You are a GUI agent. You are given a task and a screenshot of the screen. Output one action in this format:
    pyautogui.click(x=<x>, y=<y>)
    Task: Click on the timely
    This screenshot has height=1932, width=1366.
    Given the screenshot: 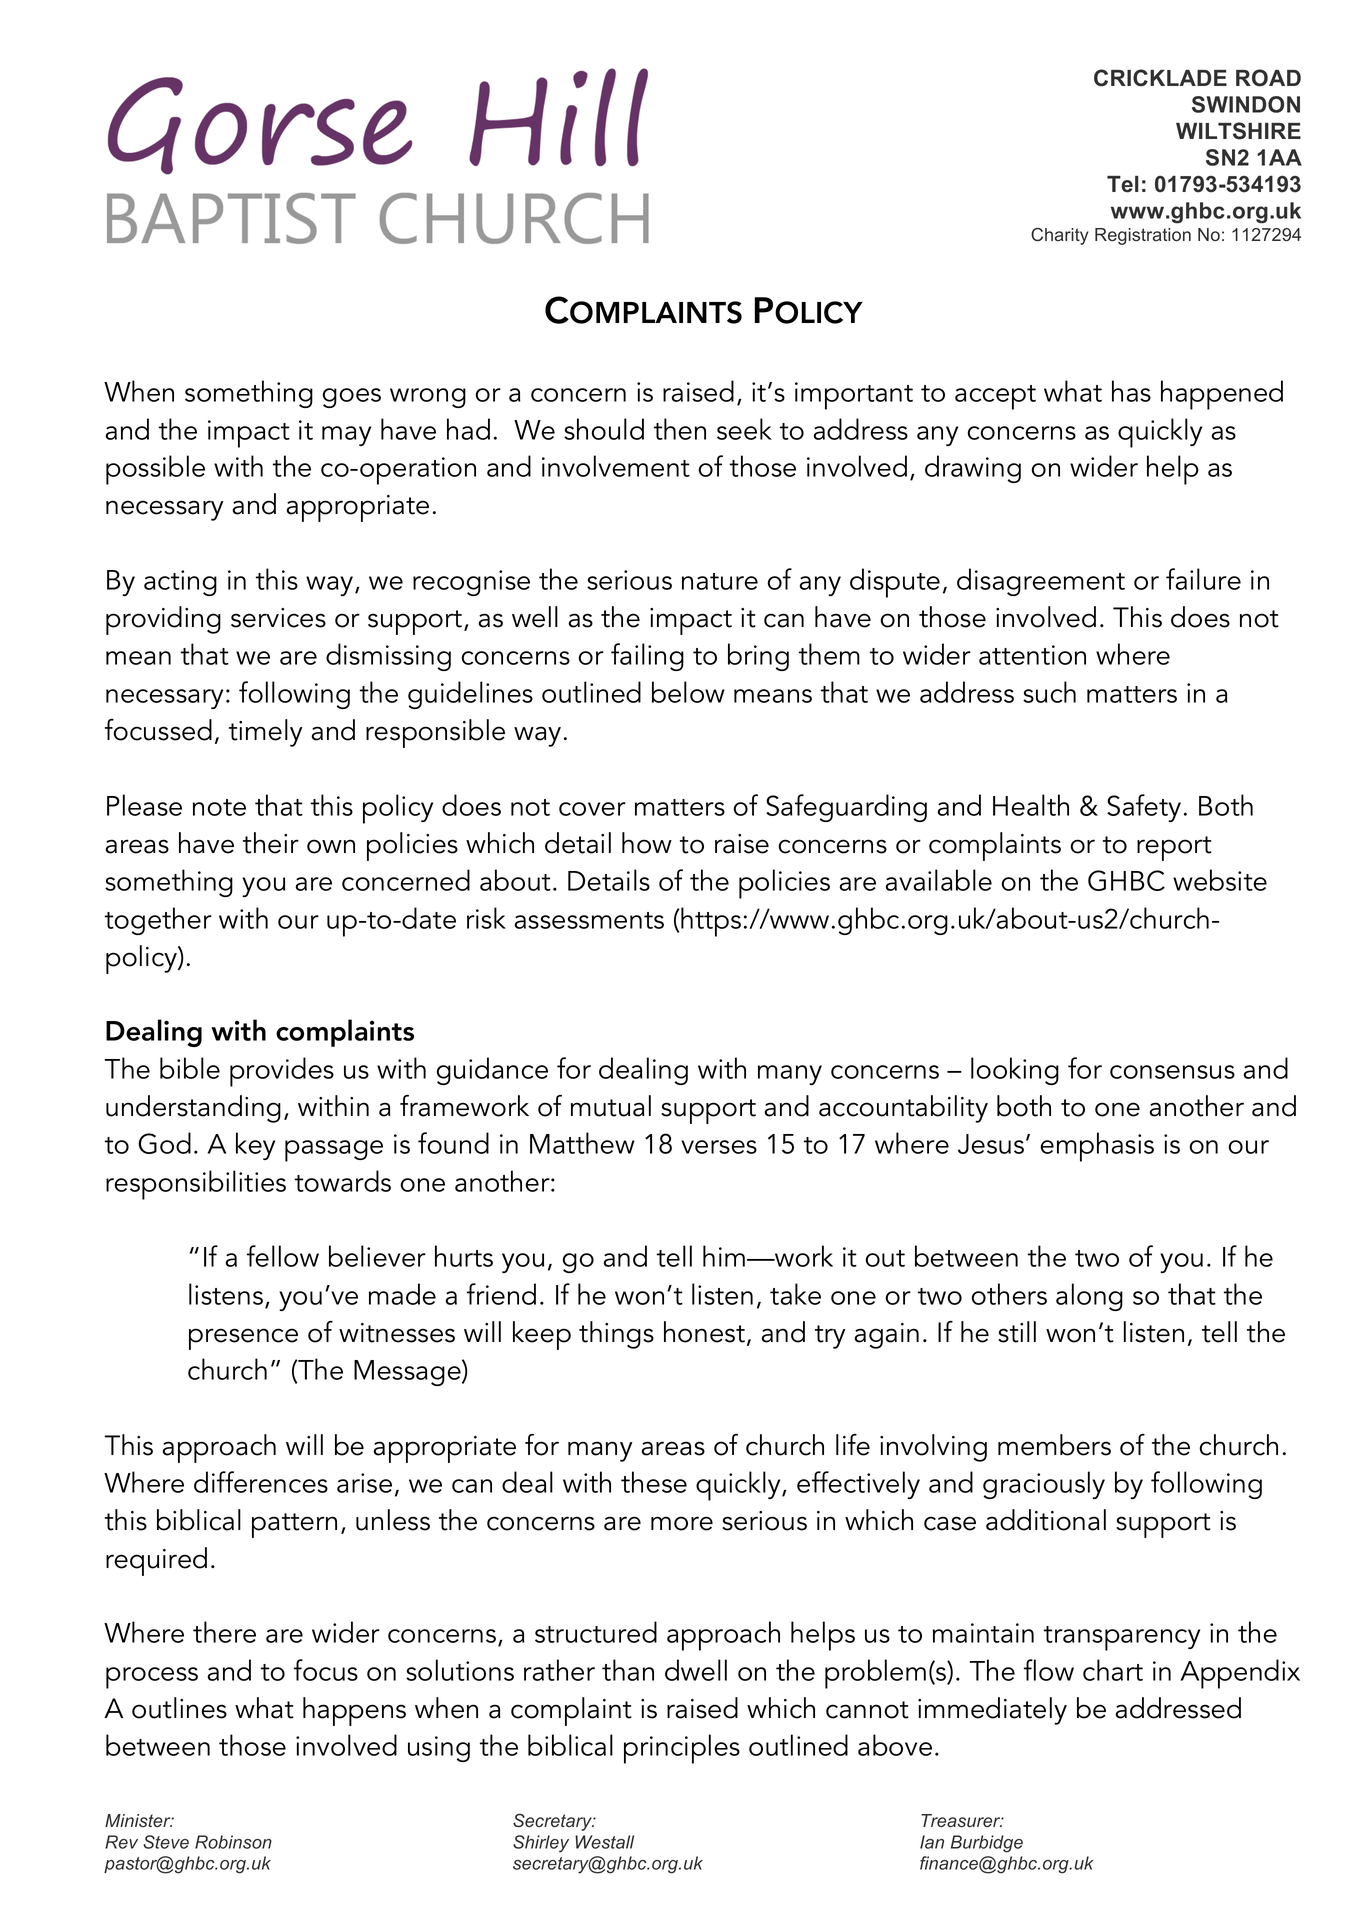 What is the action you would take?
    pyautogui.click(x=266, y=733)
